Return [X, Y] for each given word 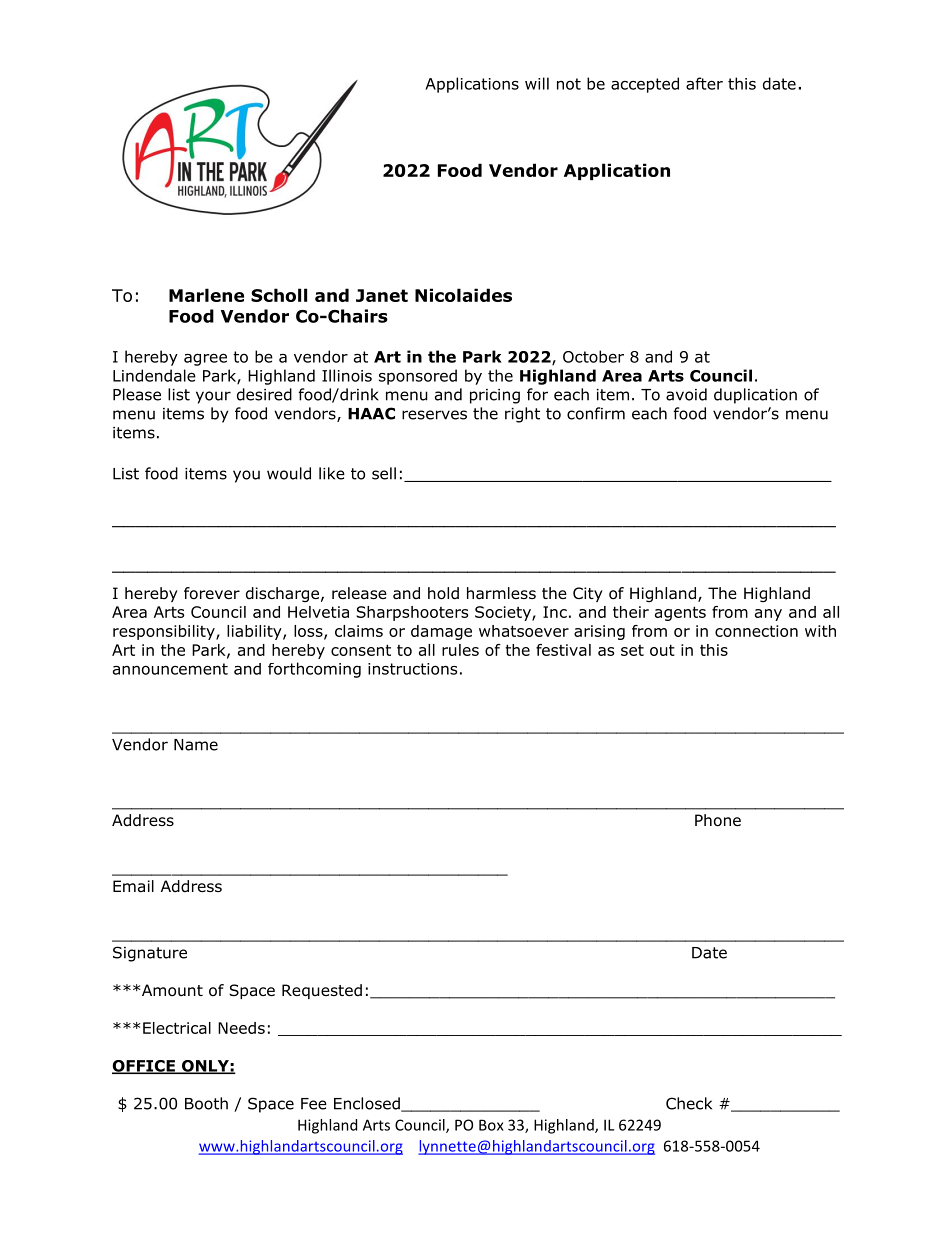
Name [196, 745]
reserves [434, 415]
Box [491, 1125]
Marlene [206, 295]
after [704, 83]
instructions [412, 669]
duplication [755, 396]
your [213, 397]
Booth [206, 1103]
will [537, 83]
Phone [718, 820]
